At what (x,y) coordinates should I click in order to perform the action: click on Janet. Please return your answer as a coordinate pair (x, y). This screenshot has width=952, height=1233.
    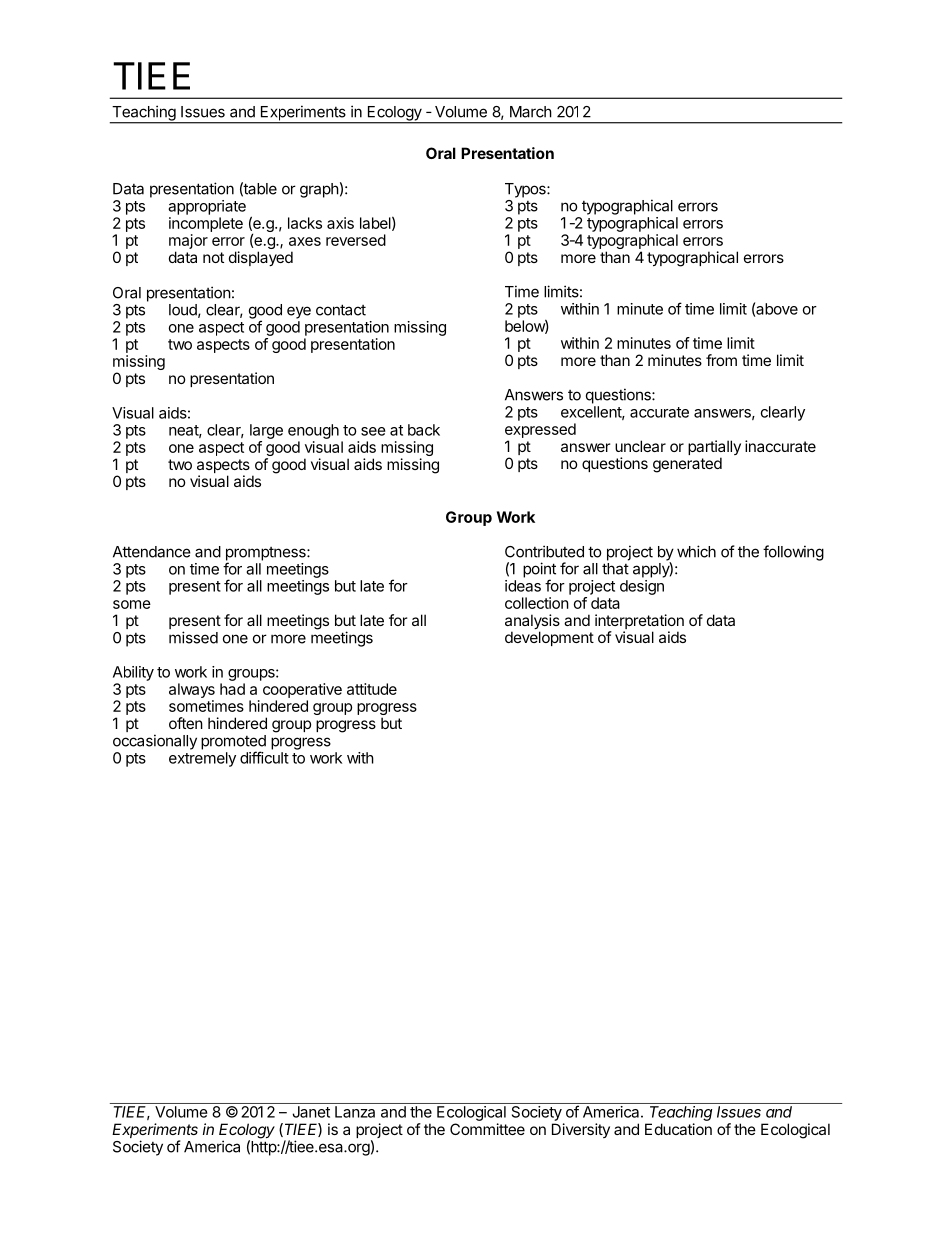
    Looking at the image, I should click on (311, 1112).
